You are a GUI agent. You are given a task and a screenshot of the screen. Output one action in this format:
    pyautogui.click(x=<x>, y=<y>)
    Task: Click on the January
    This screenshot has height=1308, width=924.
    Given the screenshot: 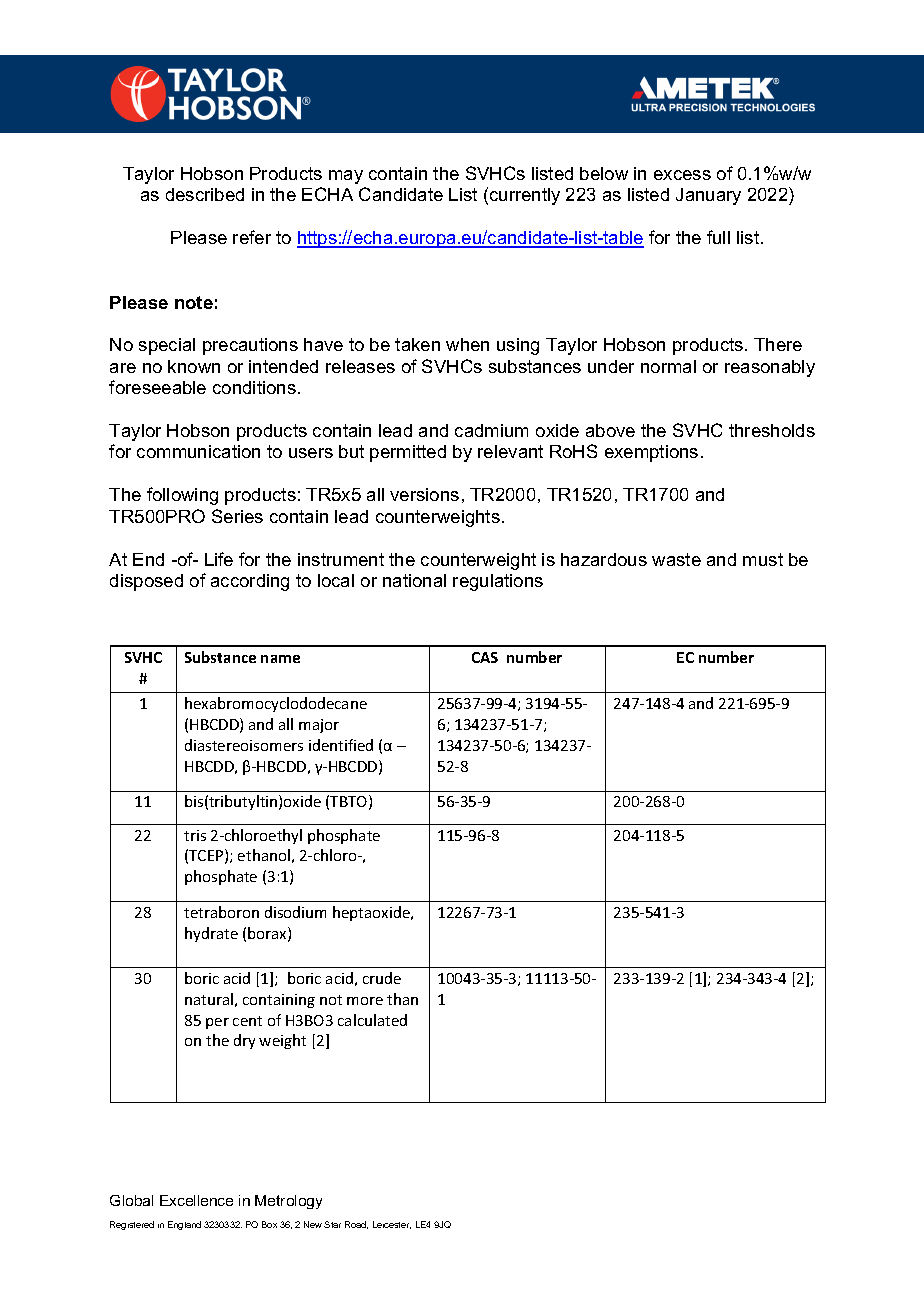 What is the action you would take?
    pyautogui.click(x=708, y=196)
